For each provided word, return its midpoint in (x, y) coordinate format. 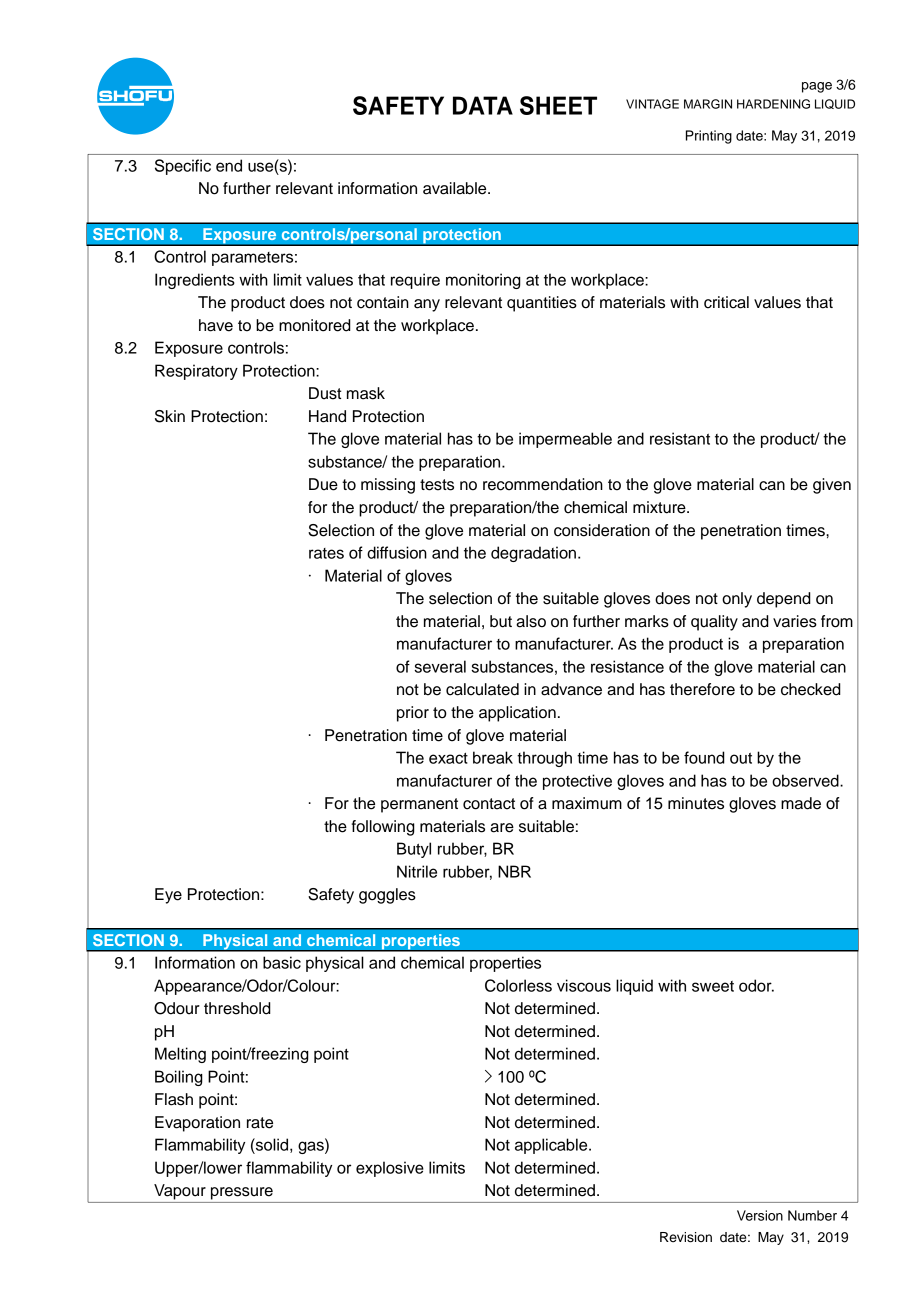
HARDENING (773, 104)
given (832, 486)
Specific (183, 167)
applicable (552, 1146)
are (502, 828)
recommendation (543, 484)
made (801, 803)
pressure (242, 1193)
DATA (483, 105)
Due (323, 484)
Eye (168, 896)
